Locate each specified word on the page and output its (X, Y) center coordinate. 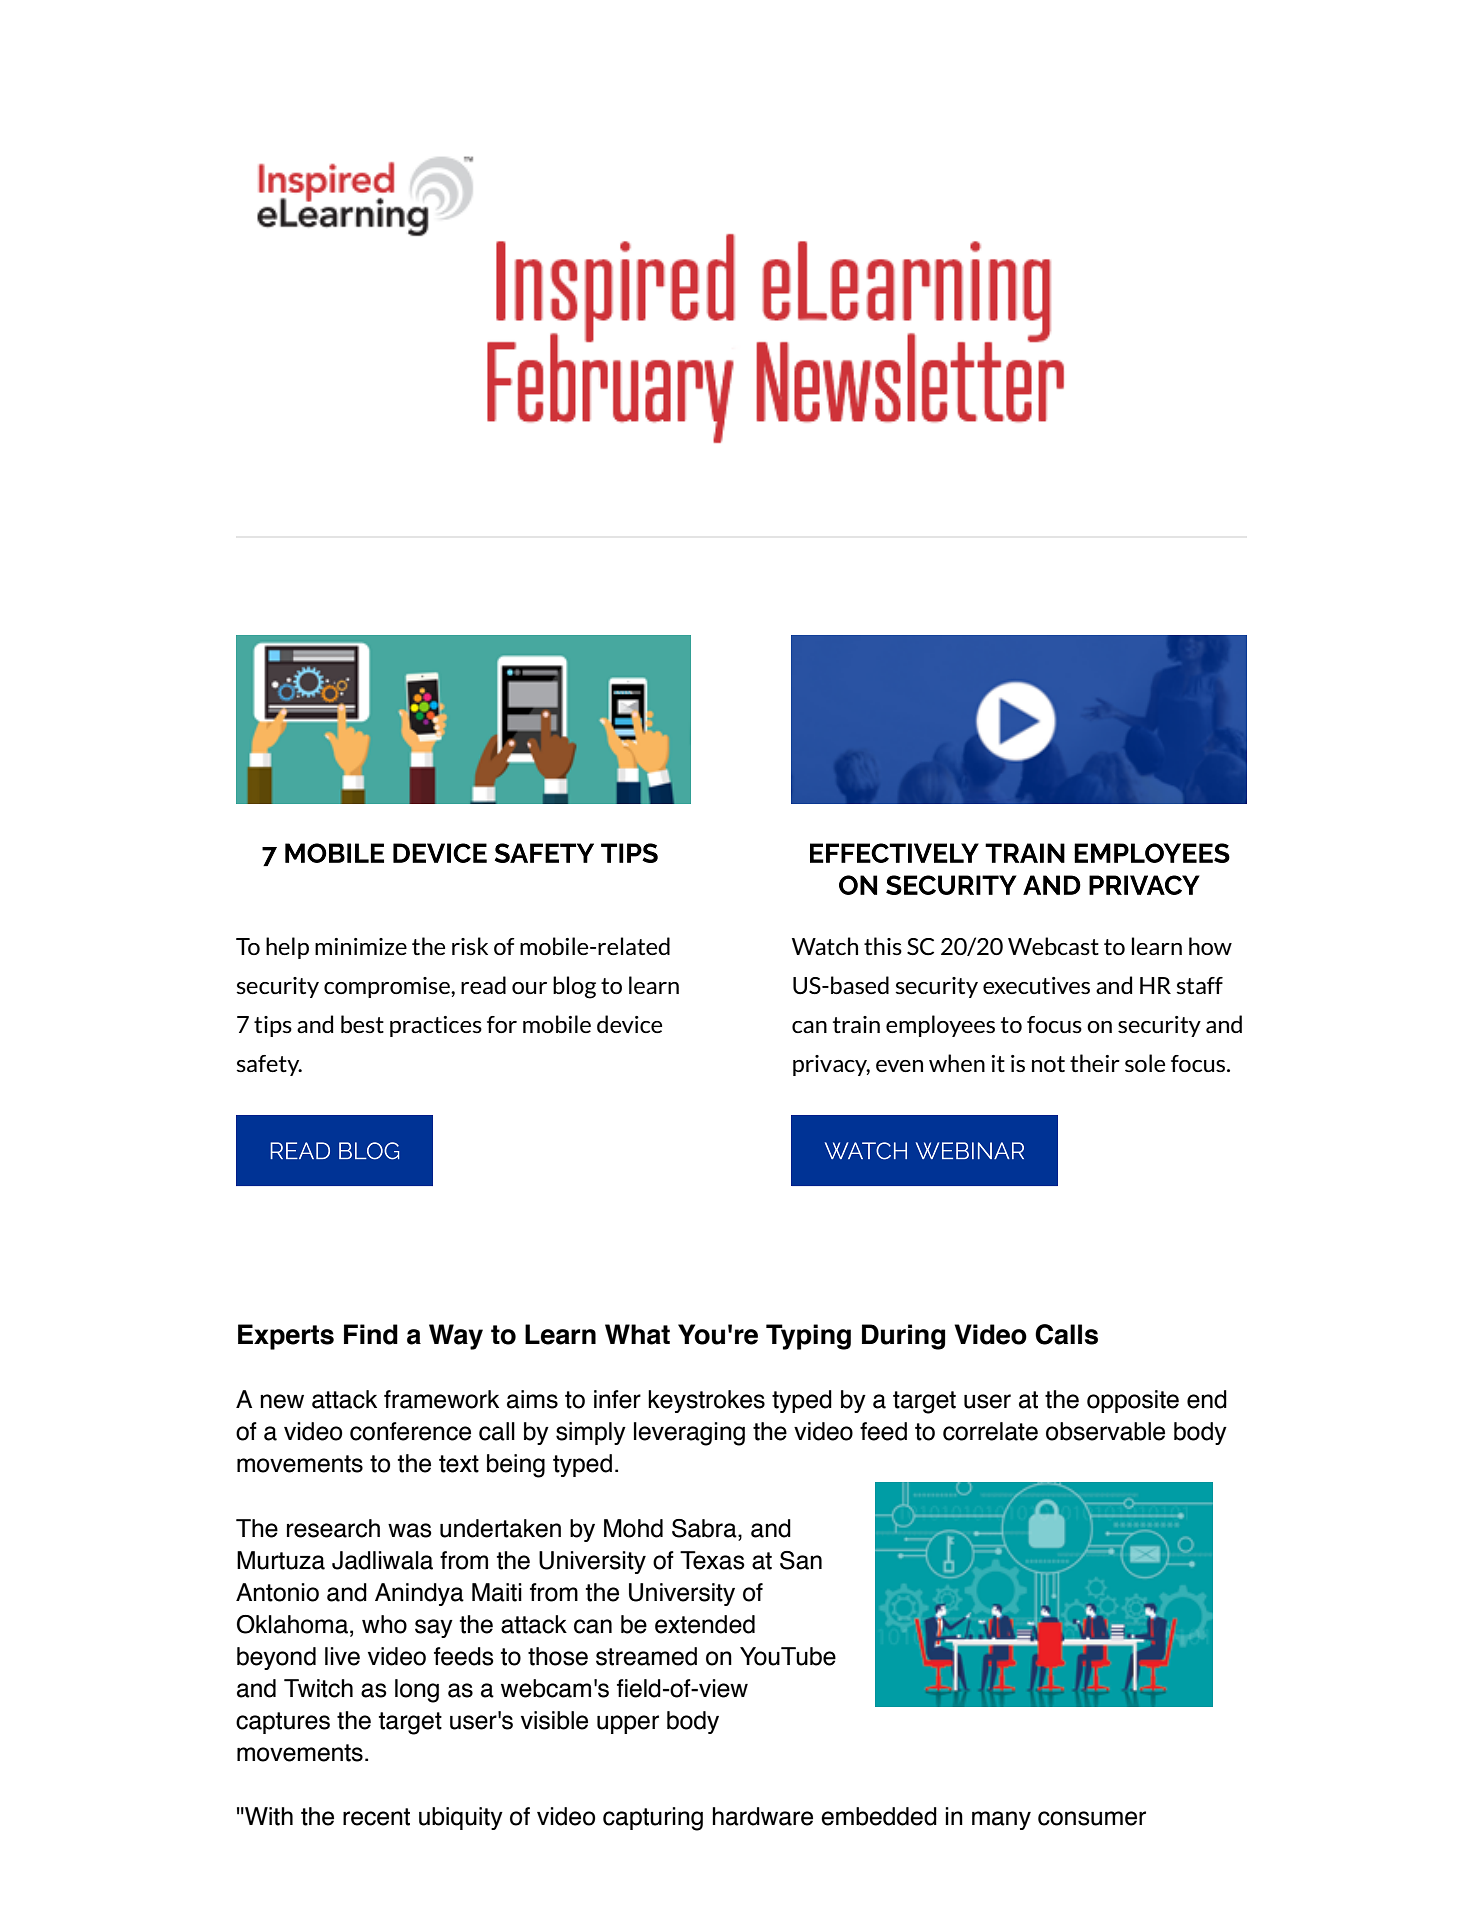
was (410, 1530)
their (1095, 1063)
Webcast (1053, 946)
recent (376, 1817)
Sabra (705, 1528)
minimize (361, 946)
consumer (1092, 1818)
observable (1105, 1431)
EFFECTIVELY (894, 853)
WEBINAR (970, 1150)
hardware (762, 1816)
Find (371, 1334)
